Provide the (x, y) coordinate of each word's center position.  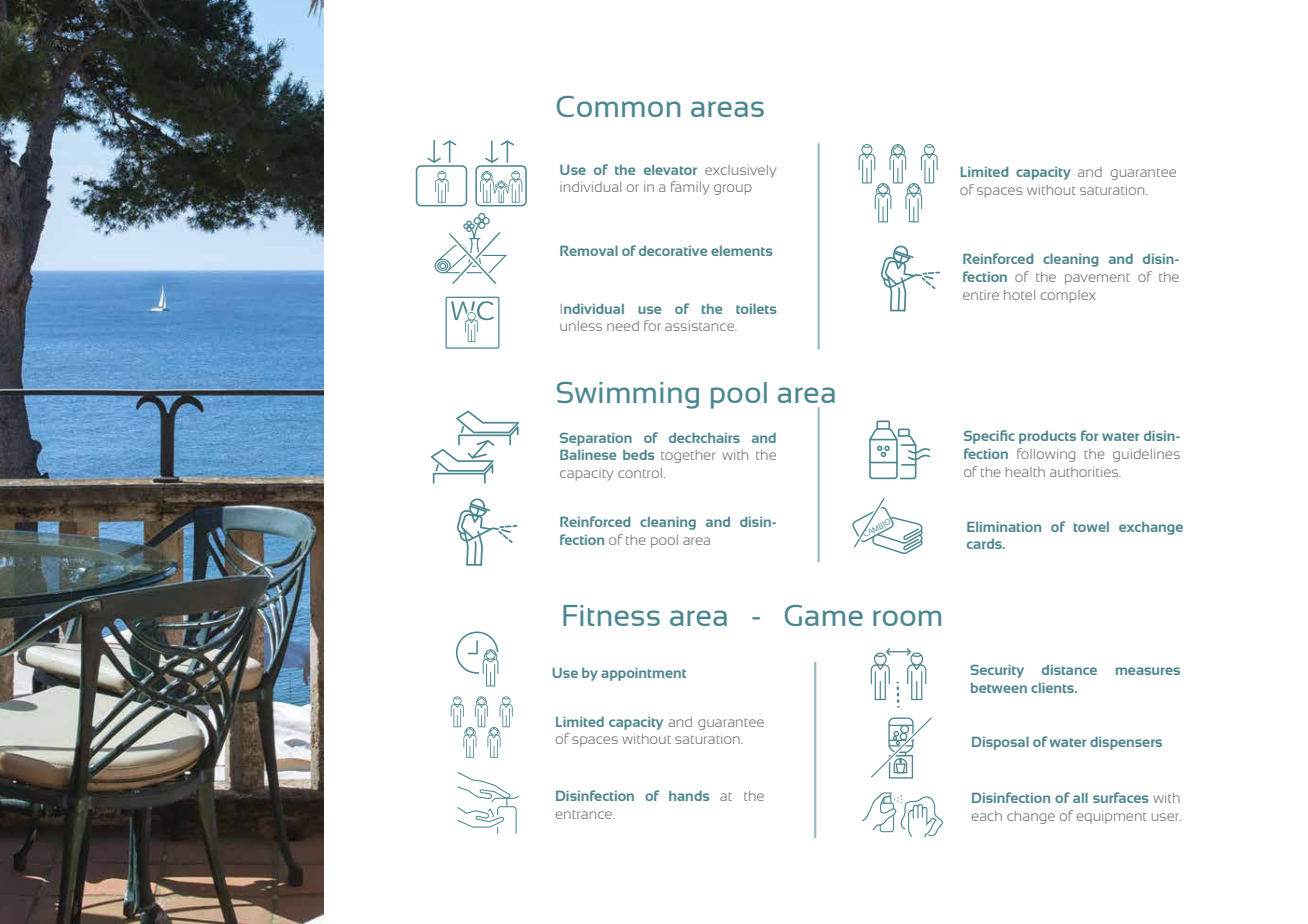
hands (689, 796)
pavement (1097, 279)
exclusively (740, 171)
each (987, 816)
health (1025, 472)
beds (638, 455)
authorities (1085, 472)
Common (618, 106)
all (1080, 798)
